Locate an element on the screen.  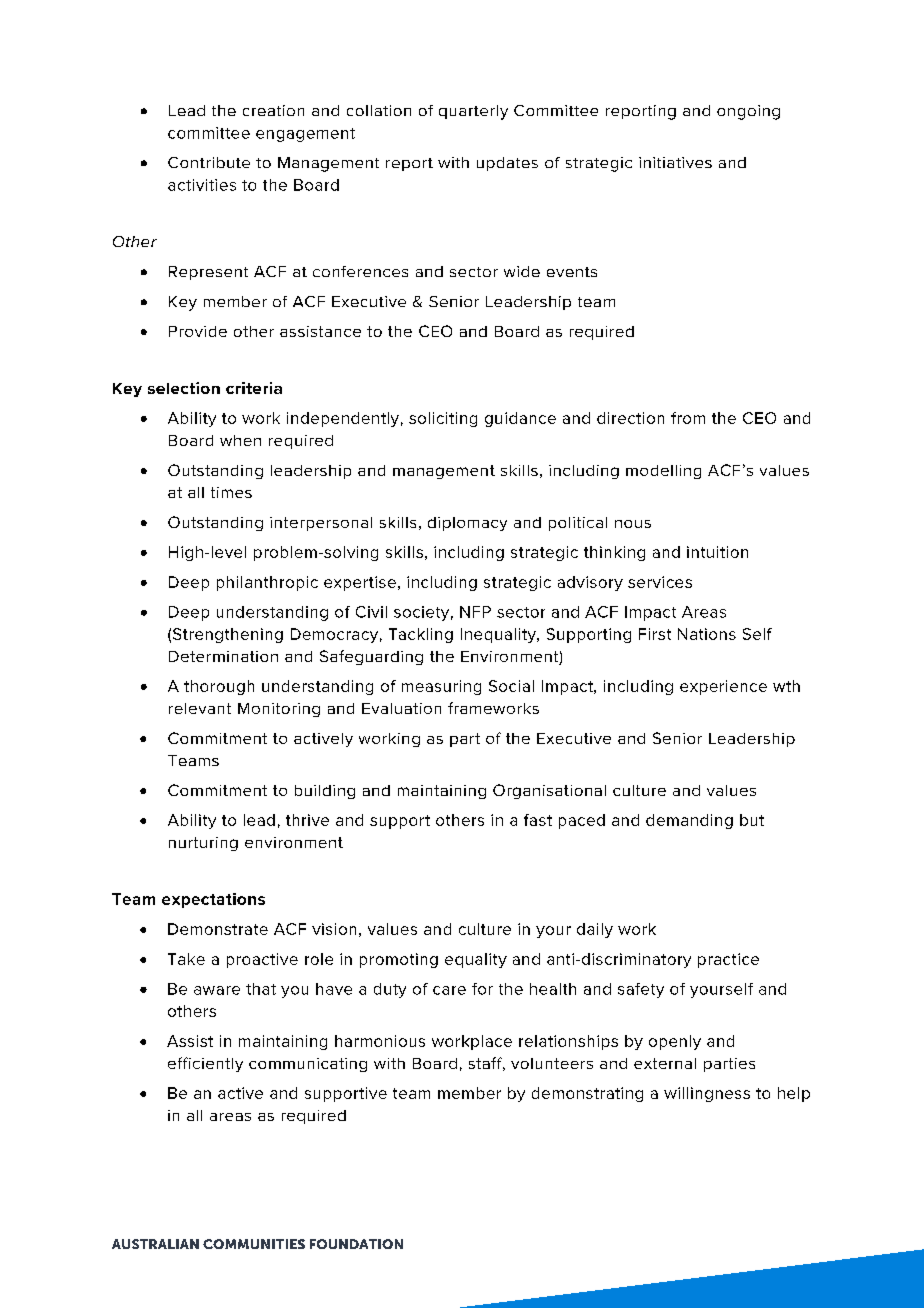
quarterly is located at coordinates (473, 112).
